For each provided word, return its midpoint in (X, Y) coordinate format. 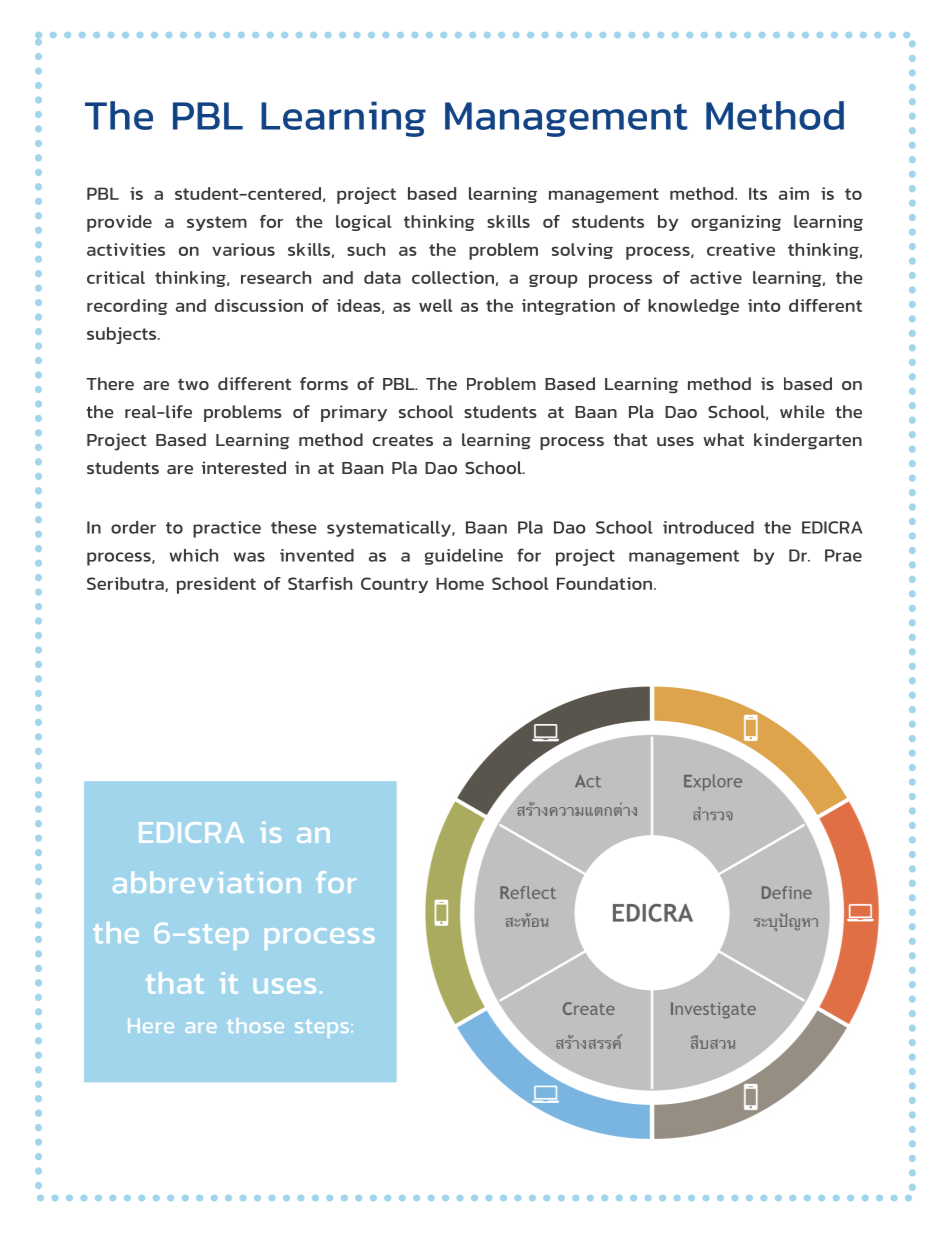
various (243, 249)
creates (403, 440)
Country (394, 585)
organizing (736, 223)
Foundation (604, 583)
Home (460, 583)
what (723, 439)
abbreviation (207, 882)
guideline (464, 557)
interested (244, 467)
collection (453, 277)
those (255, 1025)
